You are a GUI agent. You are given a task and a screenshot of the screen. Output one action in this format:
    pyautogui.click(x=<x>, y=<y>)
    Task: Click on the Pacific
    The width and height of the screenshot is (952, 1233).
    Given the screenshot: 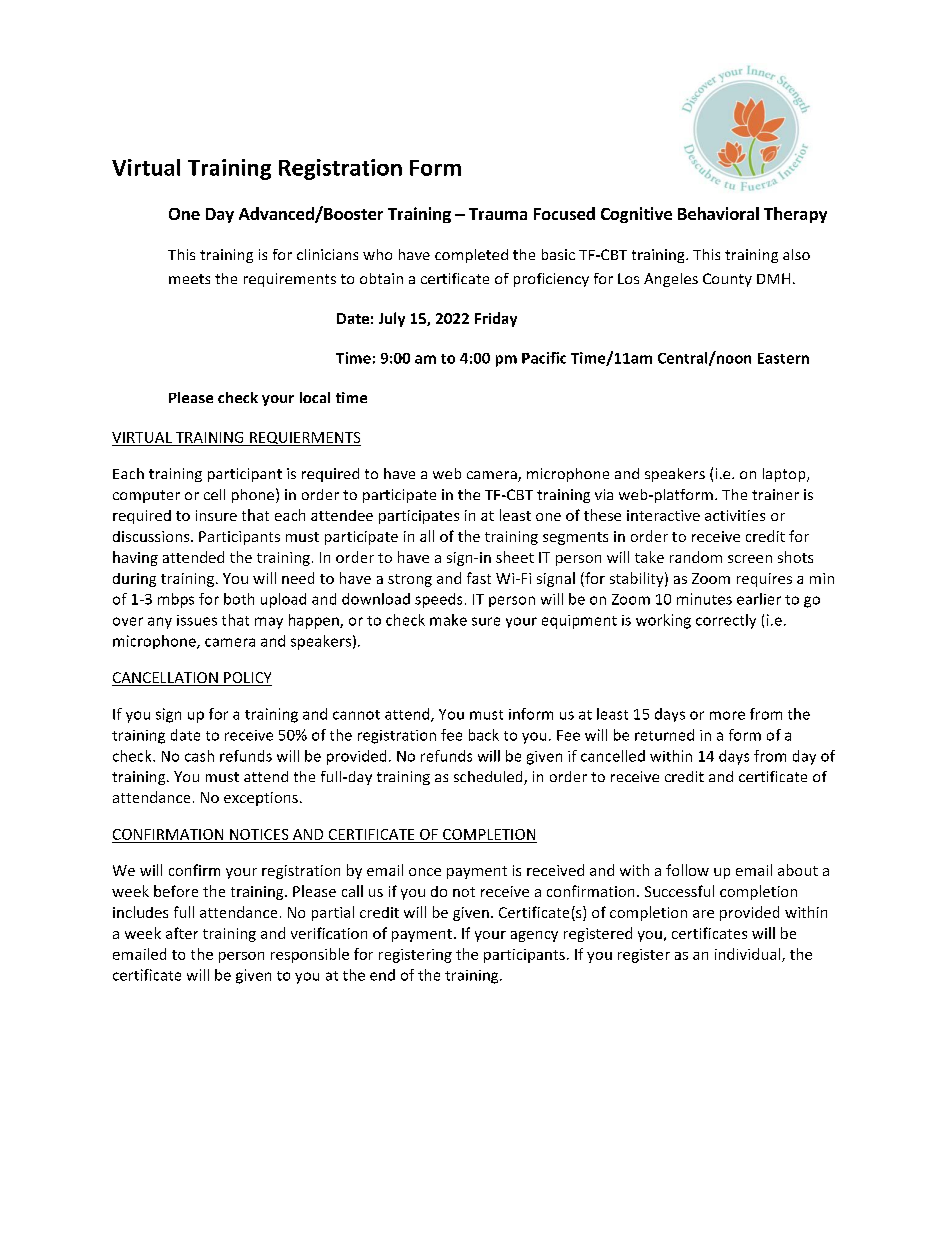 What is the action you would take?
    pyautogui.click(x=544, y=358)
